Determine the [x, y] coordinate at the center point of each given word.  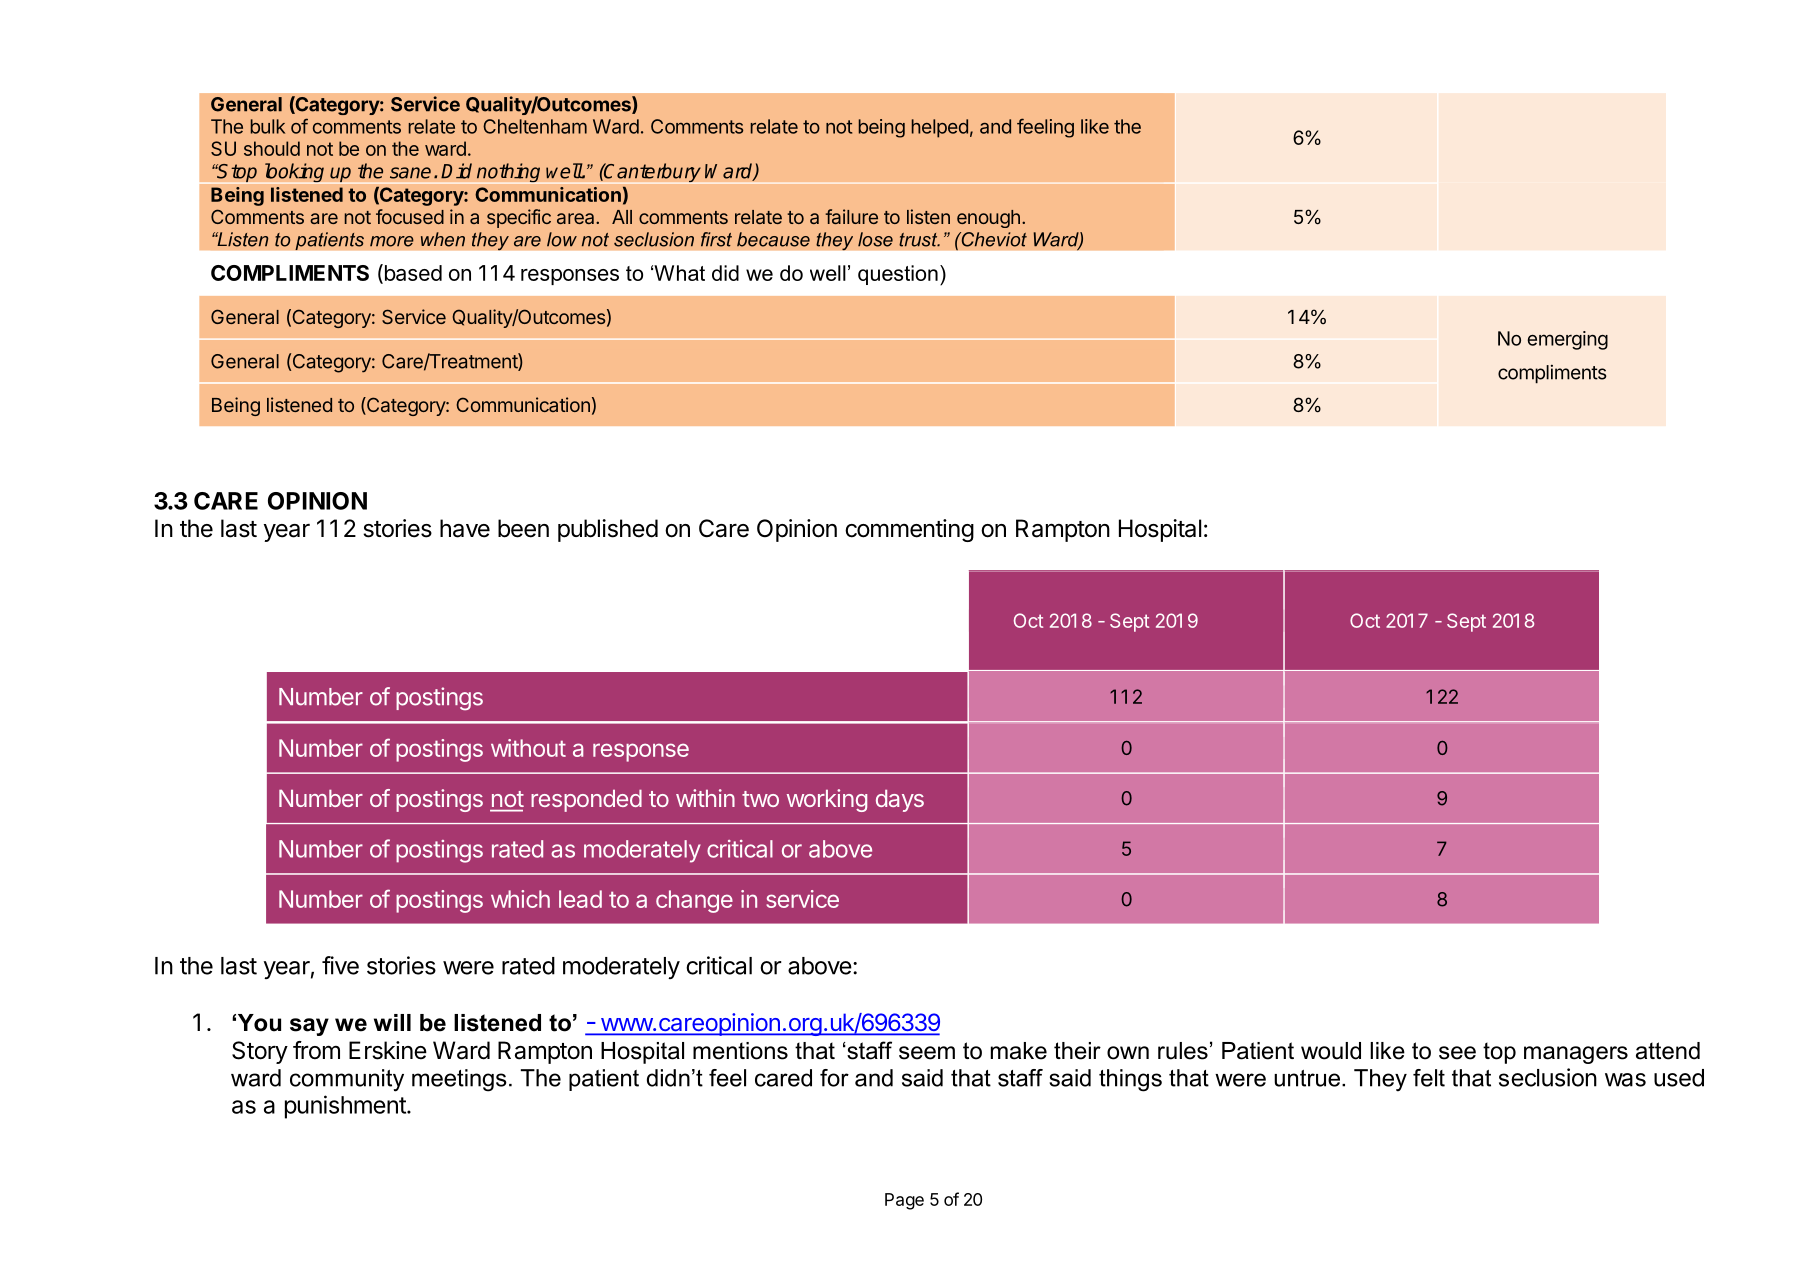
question [898, 275]
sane [410, 173]
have [465, 528]
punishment [346, 1107]
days [900, 800]
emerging [1567, 340]
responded [586, 800]
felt [1429, 1078]
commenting [909, 530]
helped [940, 128]
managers [1576, 1055]
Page [904, 1201]
